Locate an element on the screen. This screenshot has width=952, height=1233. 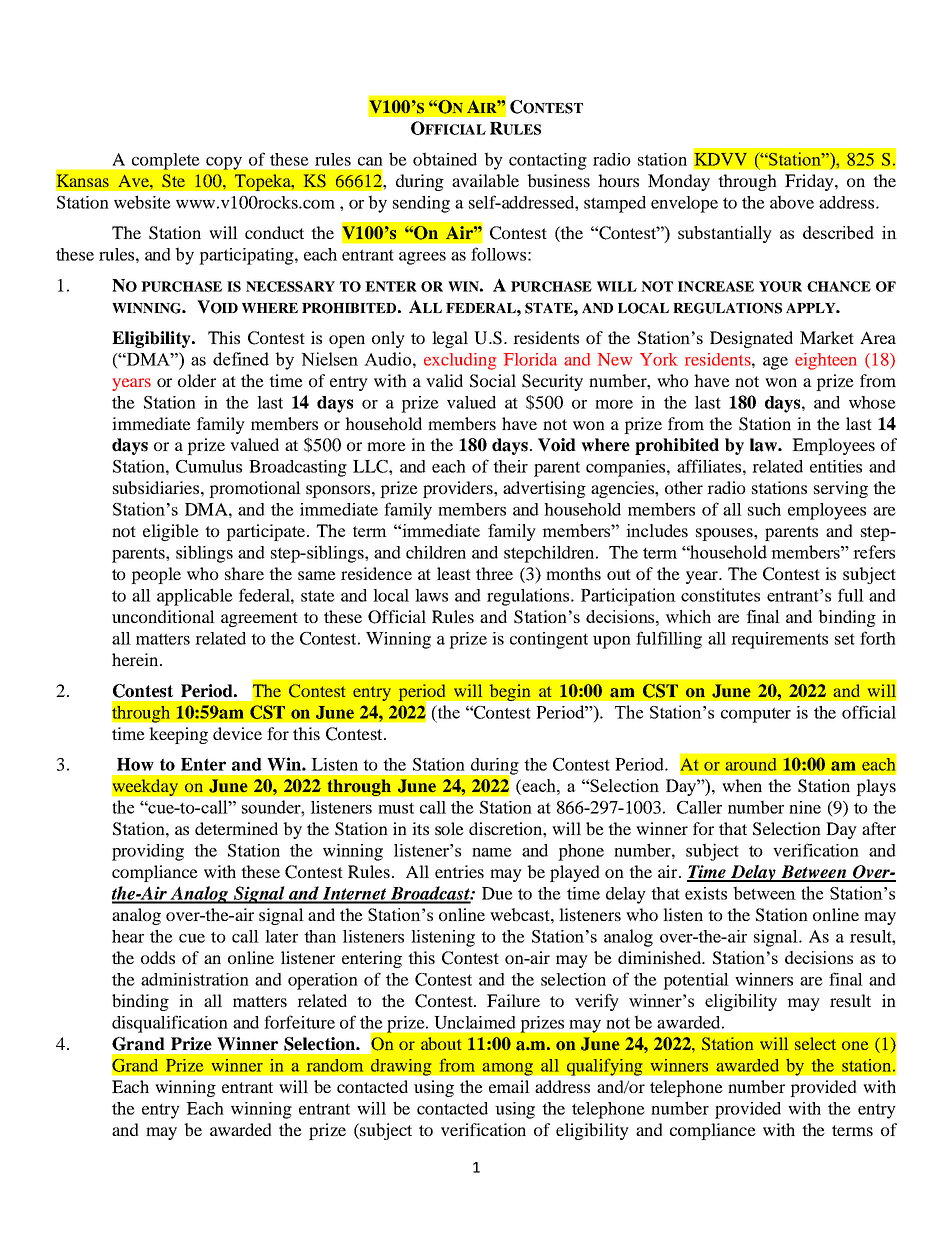
disqualification is located at coordinates (170, 1024).
